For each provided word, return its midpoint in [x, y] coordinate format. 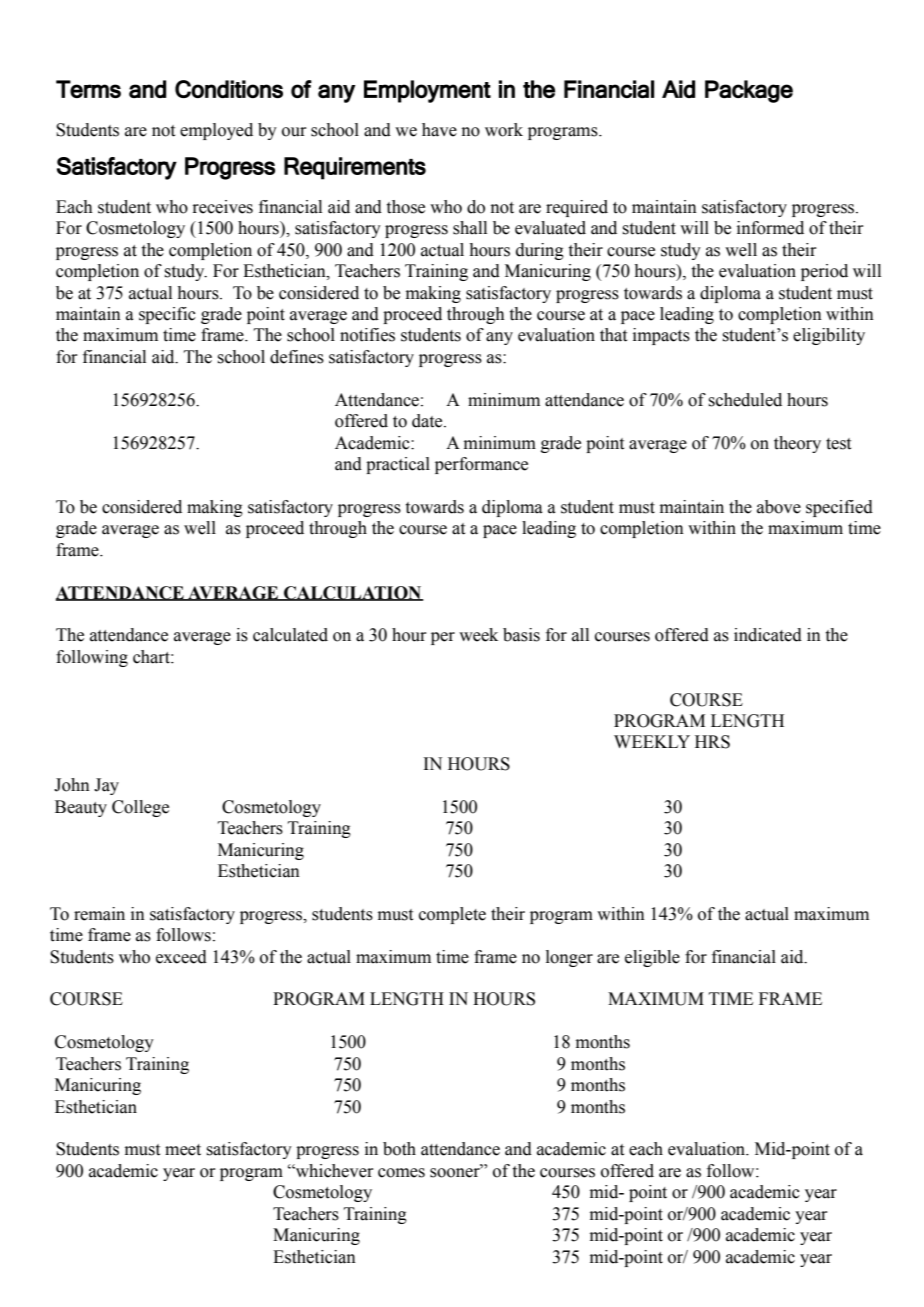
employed [216, 131]
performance [481, 465]
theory [797, 444]
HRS [712, 742]
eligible [652, 958]
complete [452, 915]
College [140, 808]
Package [749, 91]
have [439, 130]
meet [183, 1150]
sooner [456, 1172]
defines [297, 357]
